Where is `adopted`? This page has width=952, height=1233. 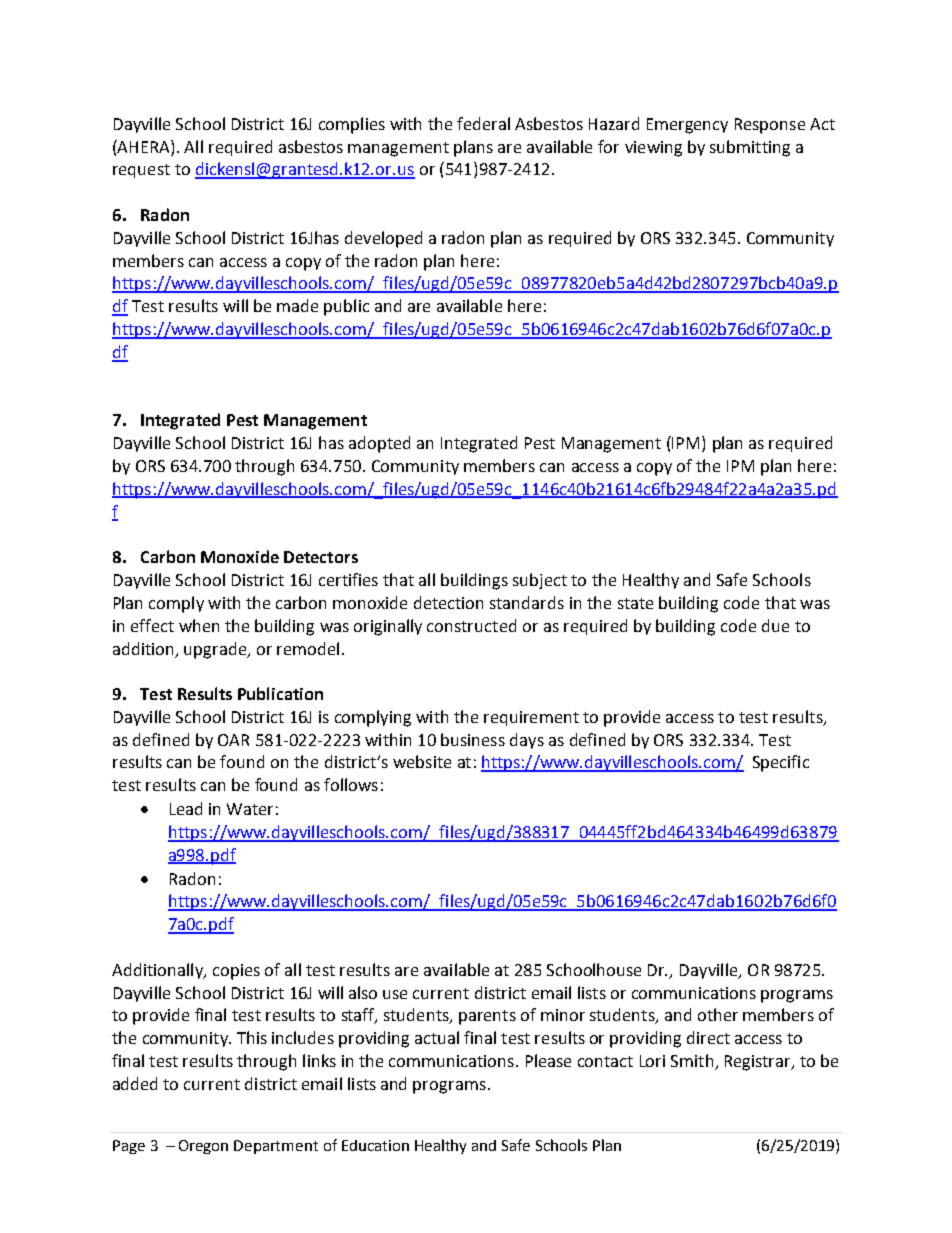
adopted is located at coordinates (379, 444).
